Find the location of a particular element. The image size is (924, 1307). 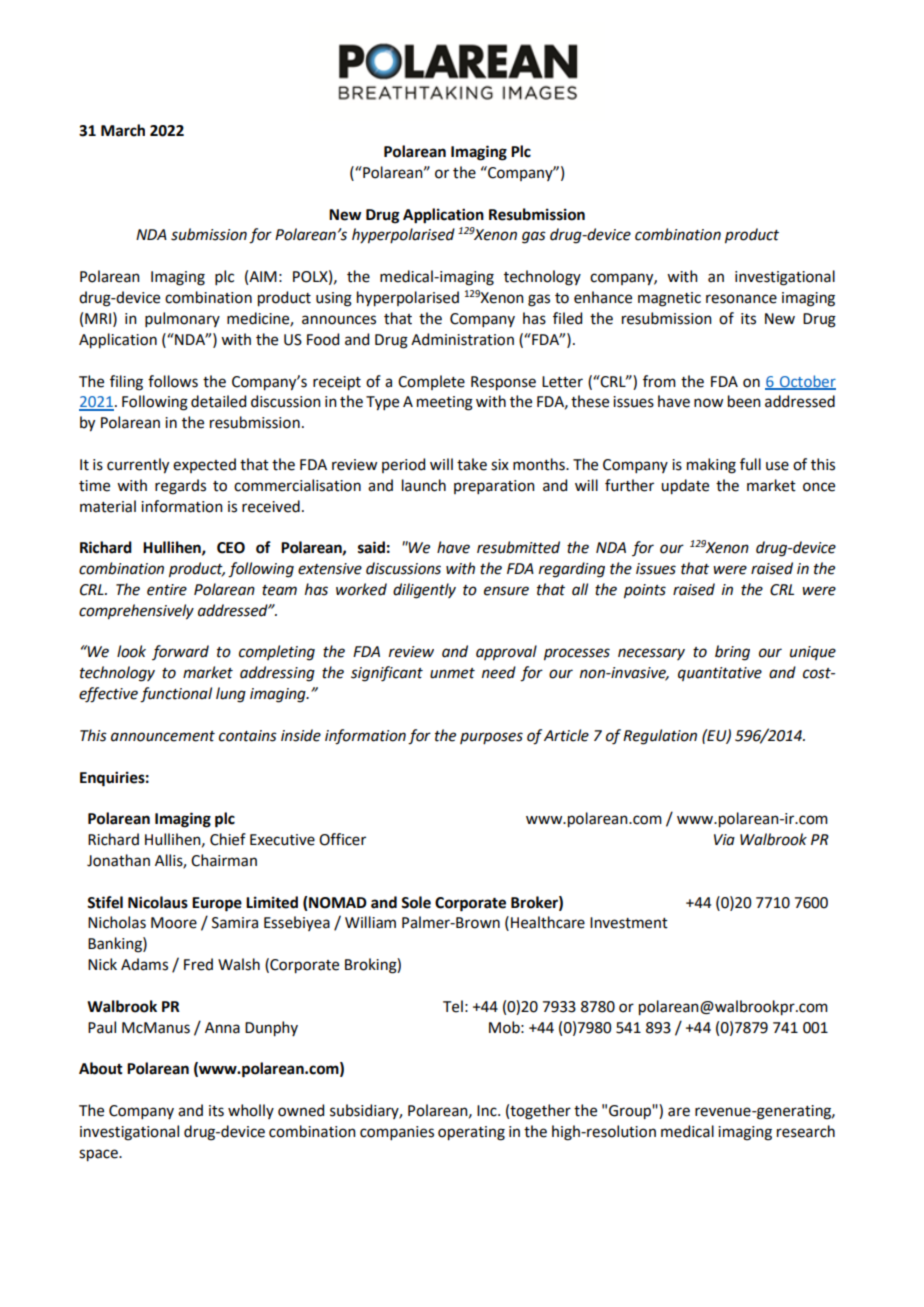

meeting is located at coordinates (445, 403).
